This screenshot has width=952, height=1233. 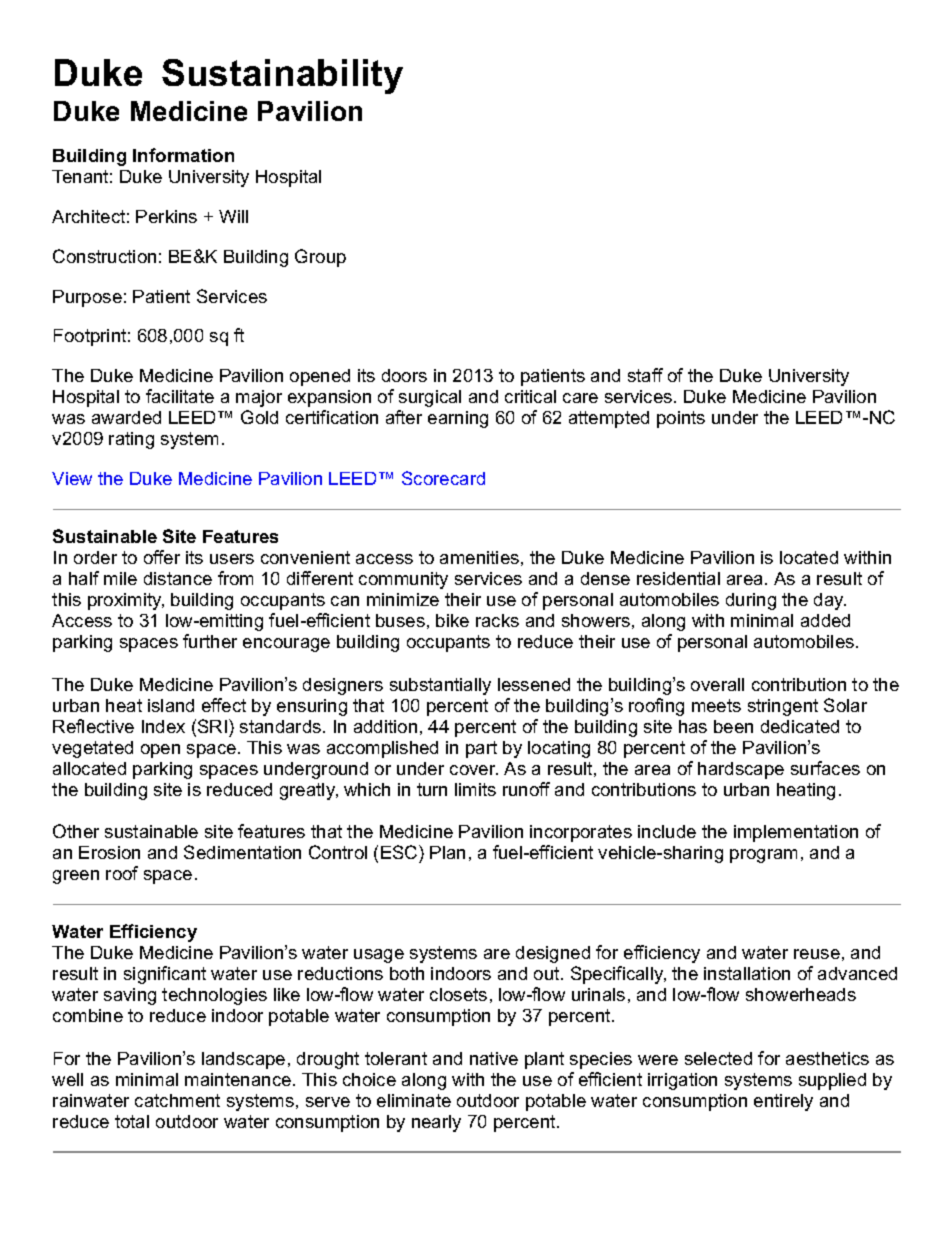 What do you see at coordinates (783, 1102) in the screenshot?
I see `entirely` at bounding box center [783, 1102].
